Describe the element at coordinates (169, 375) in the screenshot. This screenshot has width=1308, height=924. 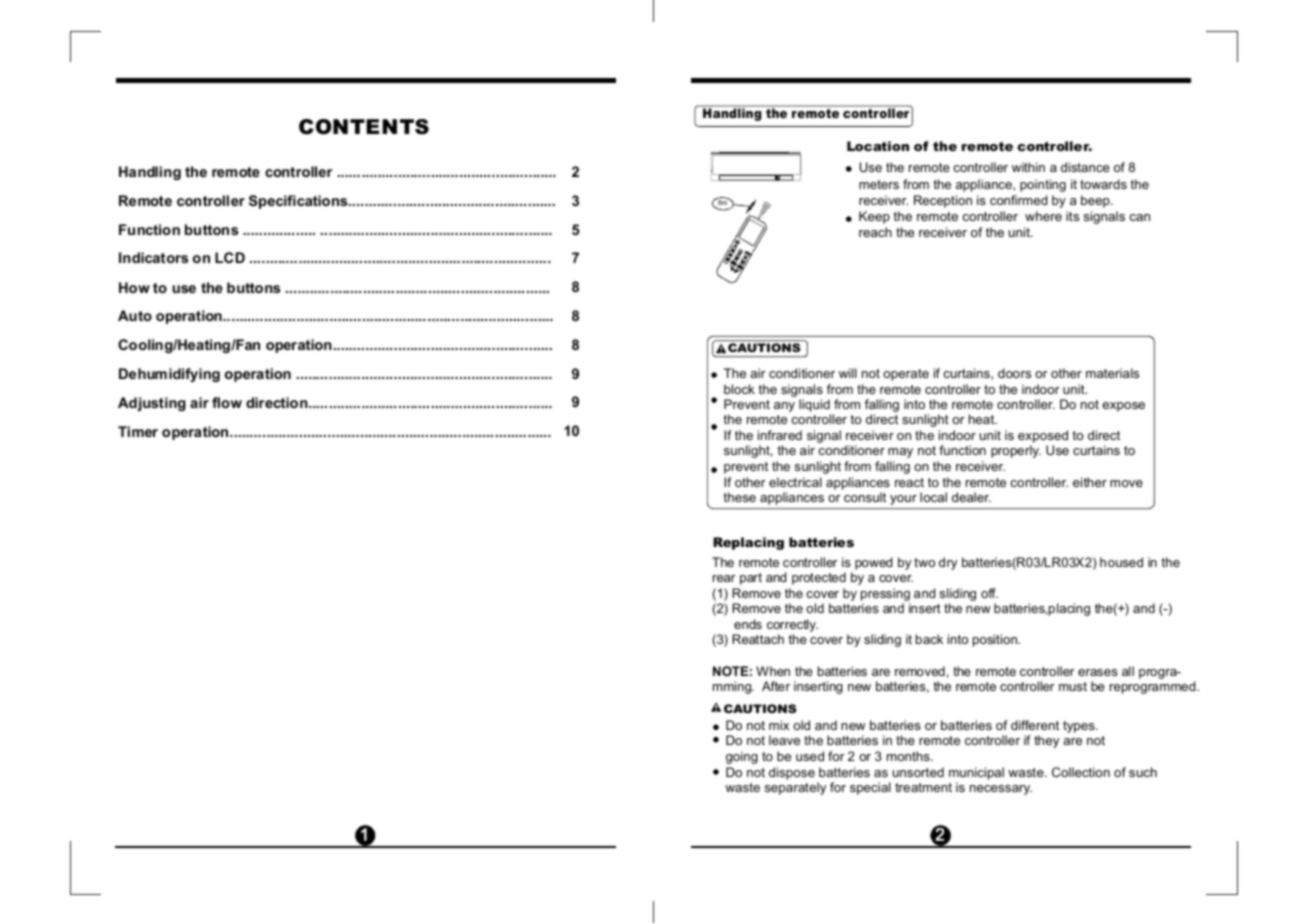
I see `Dehumidifying` at that location.
